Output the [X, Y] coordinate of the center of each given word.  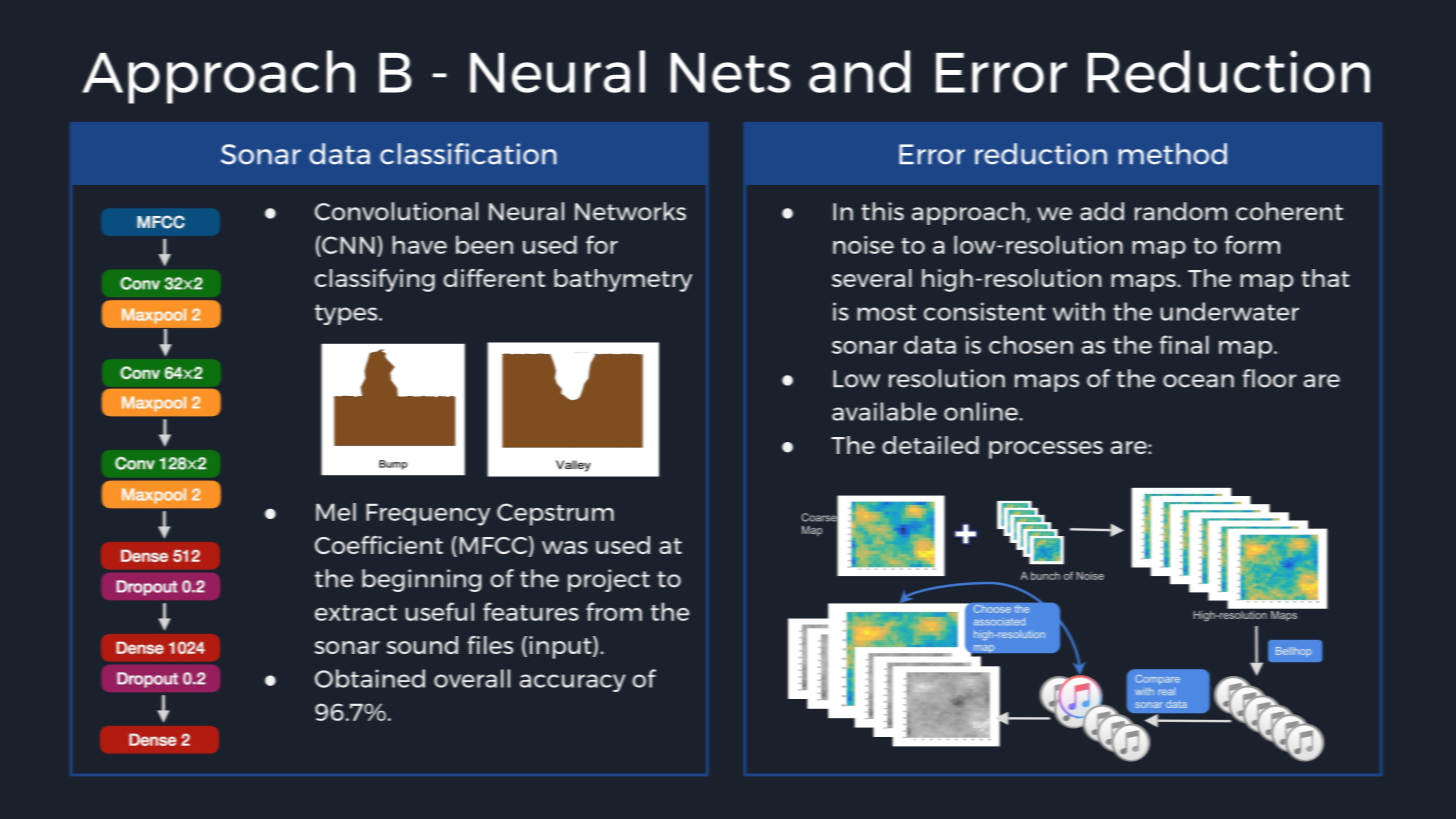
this [882, 211]
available [884, 411]
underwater [1229, 311]
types [347, 314]
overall [472, 678]
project [609, 580]
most [886, 312]
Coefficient [379, 545]
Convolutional [396, 211]
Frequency [428, 514]
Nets [730, 73]
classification [468, 154]
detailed [930, 445]
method [1173, 154]
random [1181, 211]
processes [1046, 450]
